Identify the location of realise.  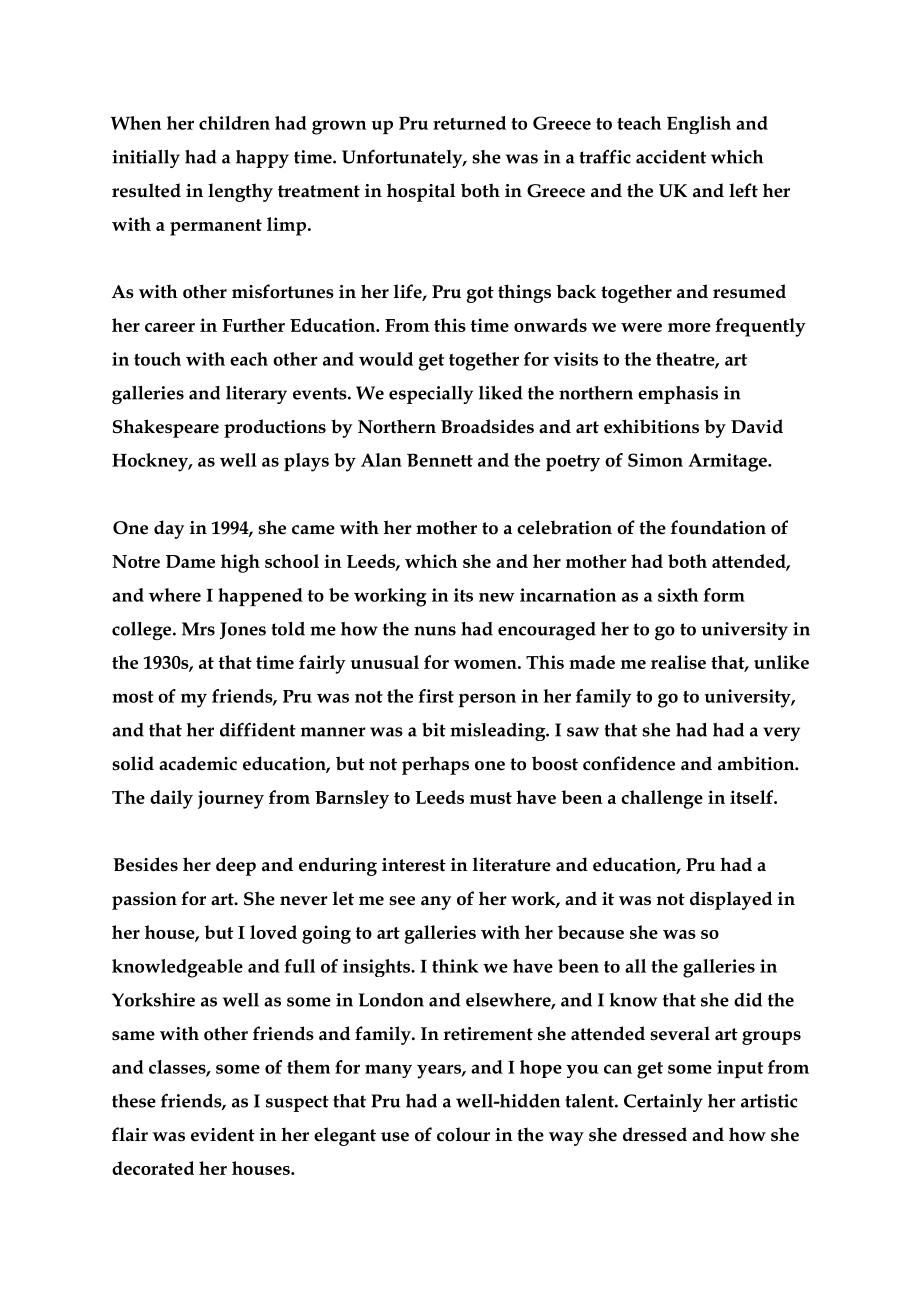
(678, 662).
